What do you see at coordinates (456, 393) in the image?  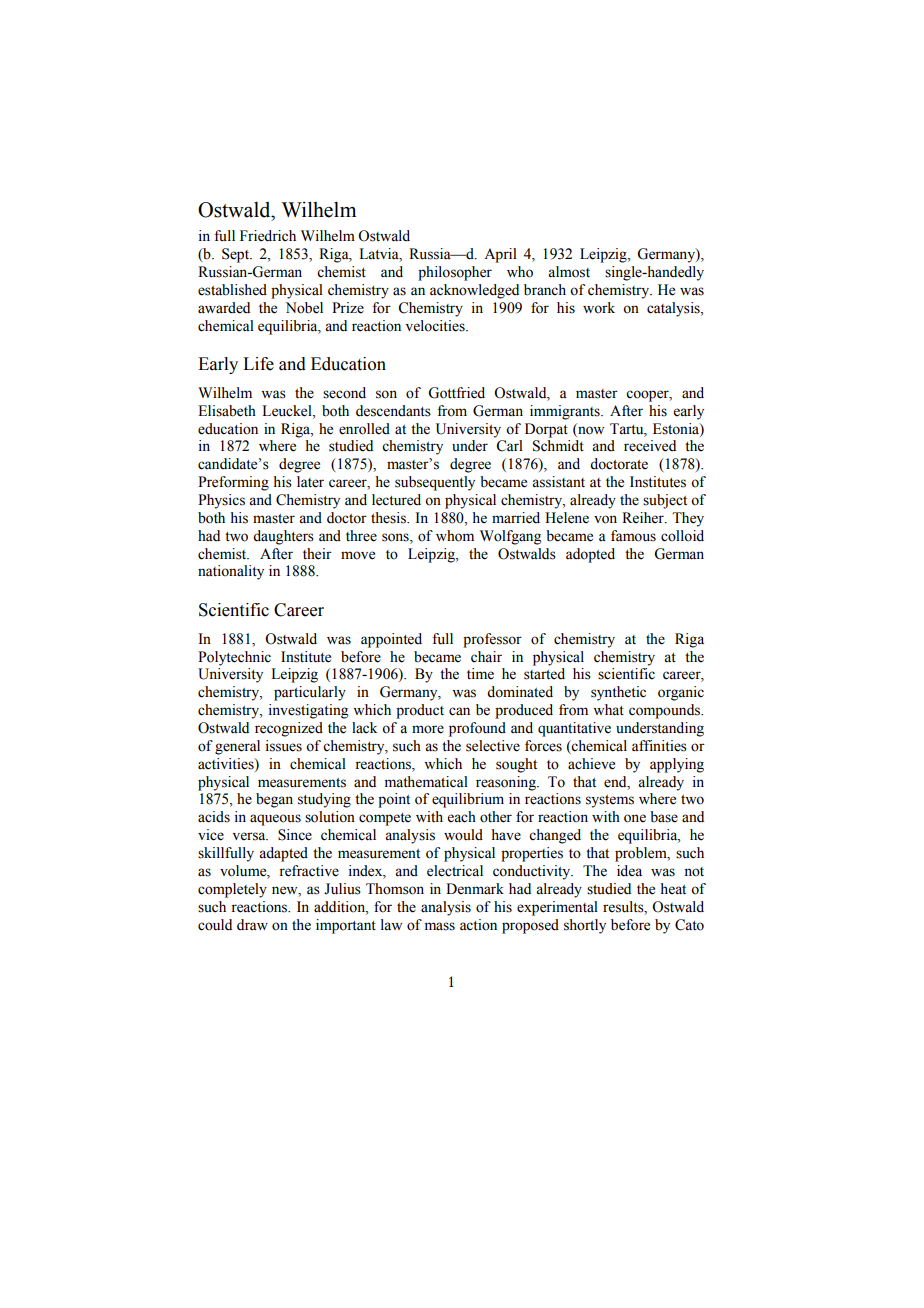 I see `Gottfried` at bounding box center [456, 393].
